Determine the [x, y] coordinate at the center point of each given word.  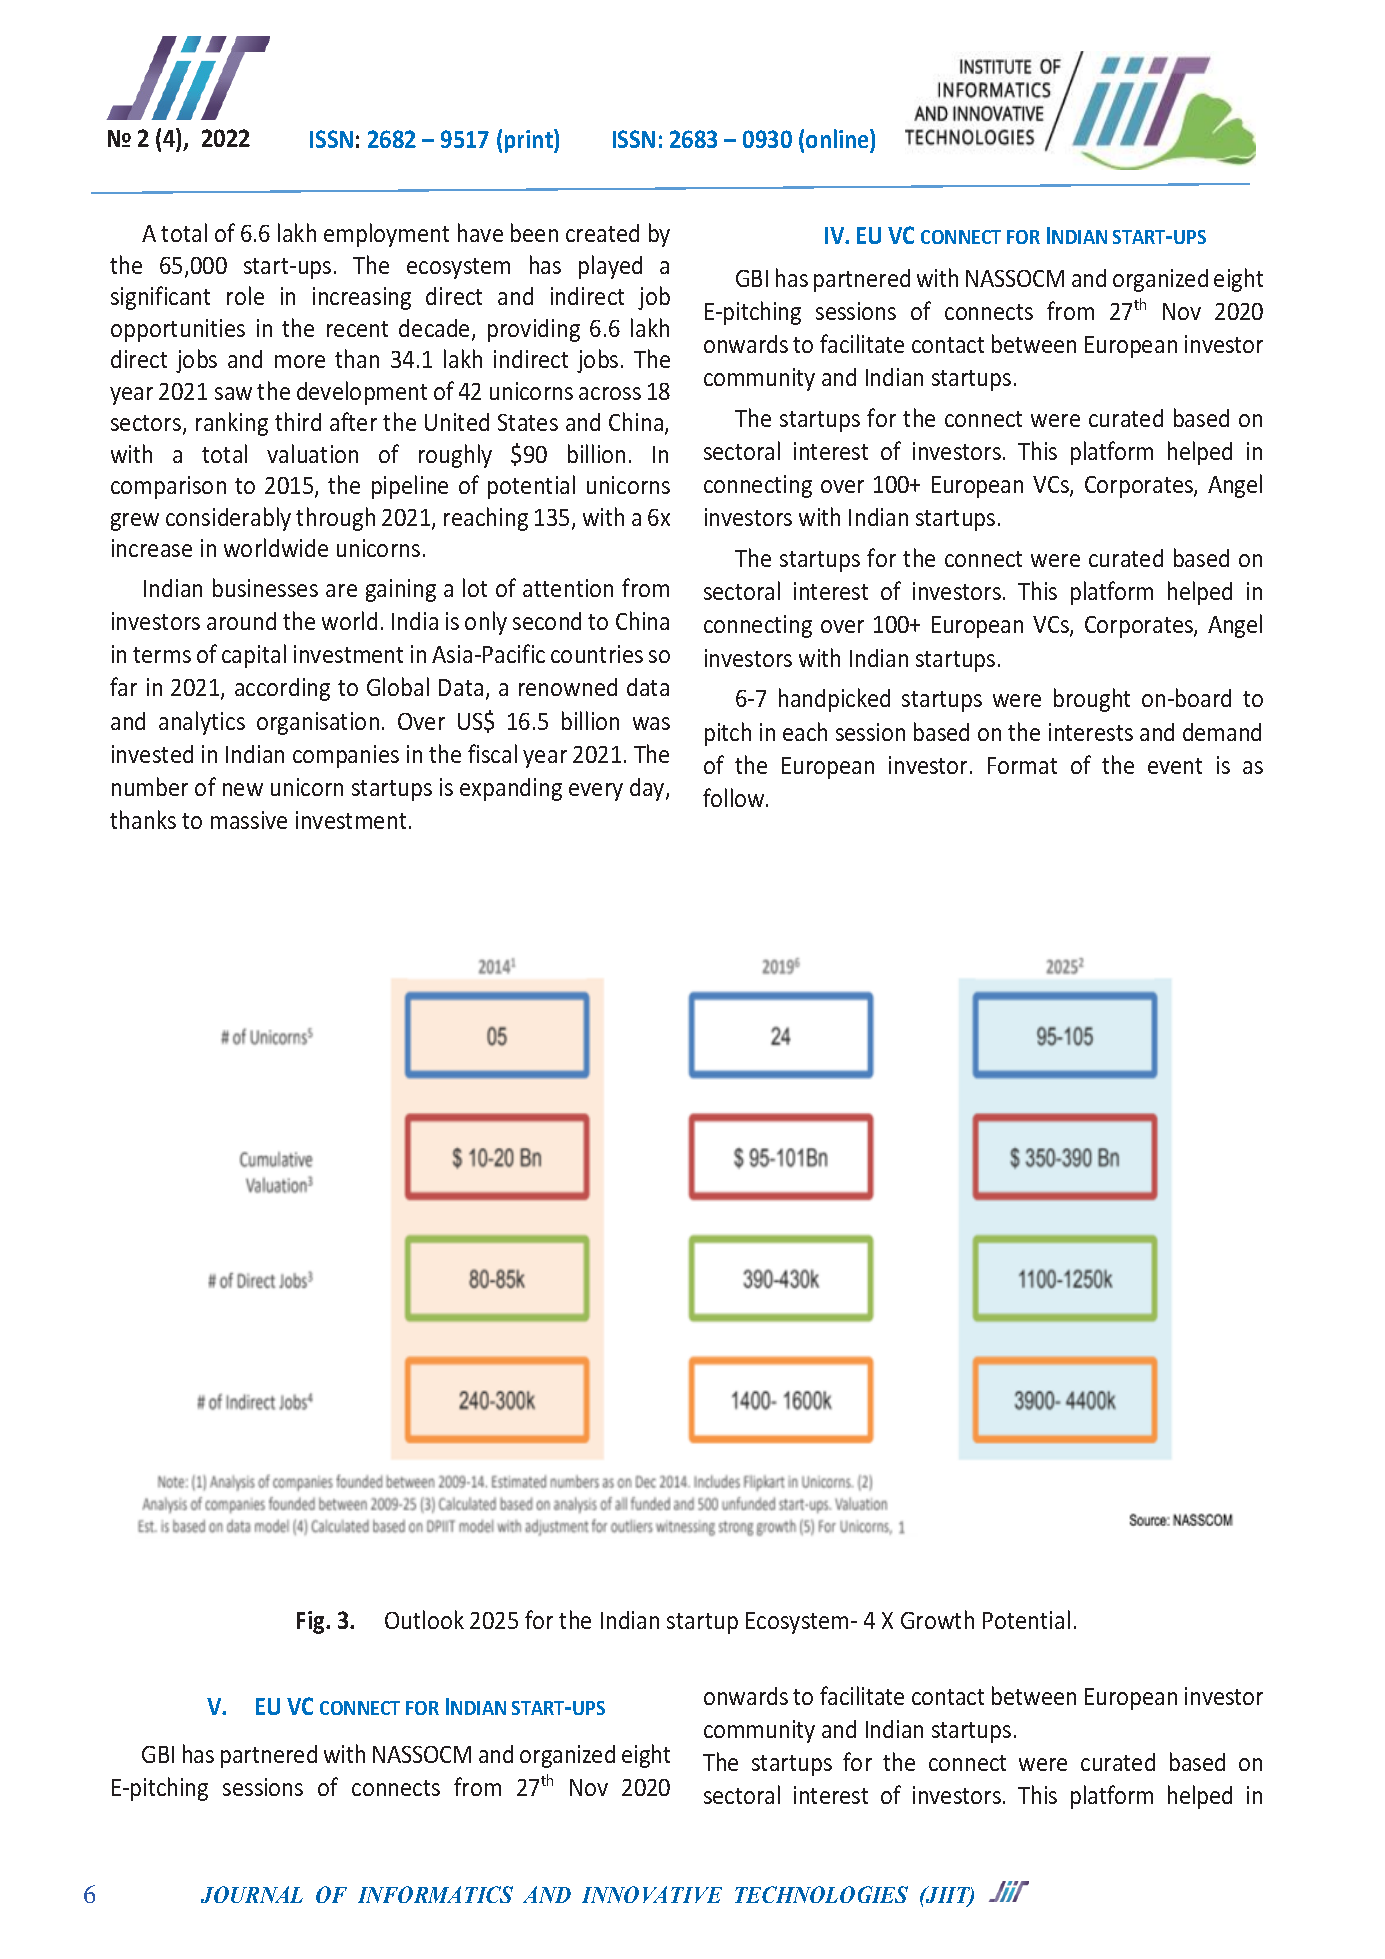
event [1175, 766]
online [838, 138]
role [245, 295]
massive [249, 820]
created [602, 233]
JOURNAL [252, 1894]
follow [735, 797]
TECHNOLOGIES [821, 1894]
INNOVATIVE [652, 1894]
